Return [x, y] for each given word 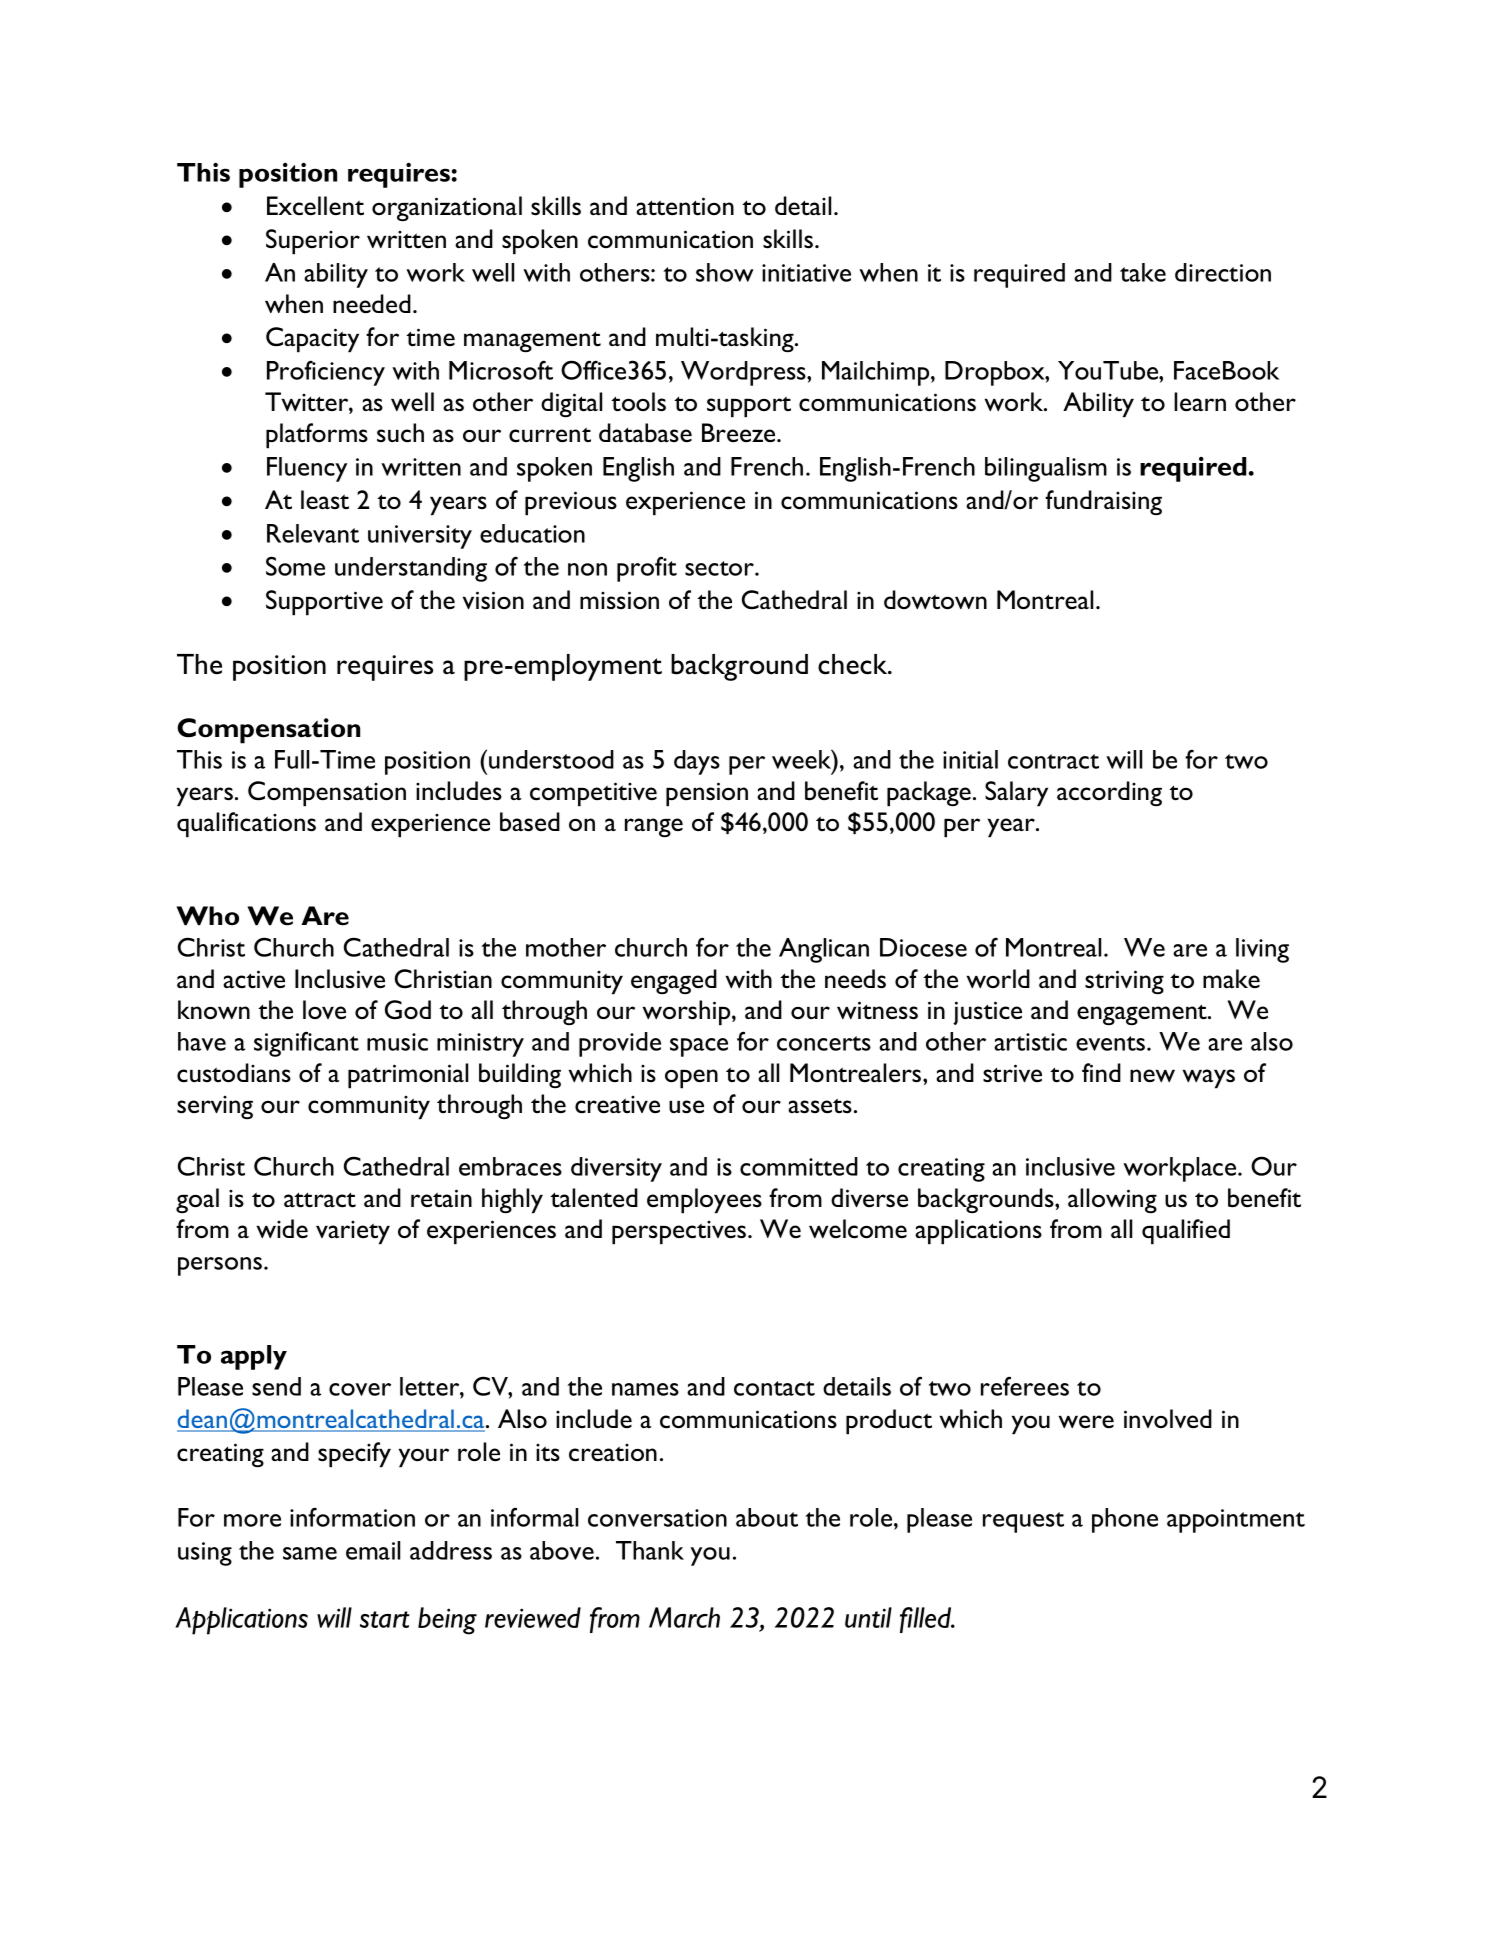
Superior [313, 242]
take [1143, 272]
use [686, 1107]
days [697, 762]
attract [320, 1200]
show [725, 272]
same [310, 1553]
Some [295, 566]
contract [1053, 761]
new [1152, 1075]
